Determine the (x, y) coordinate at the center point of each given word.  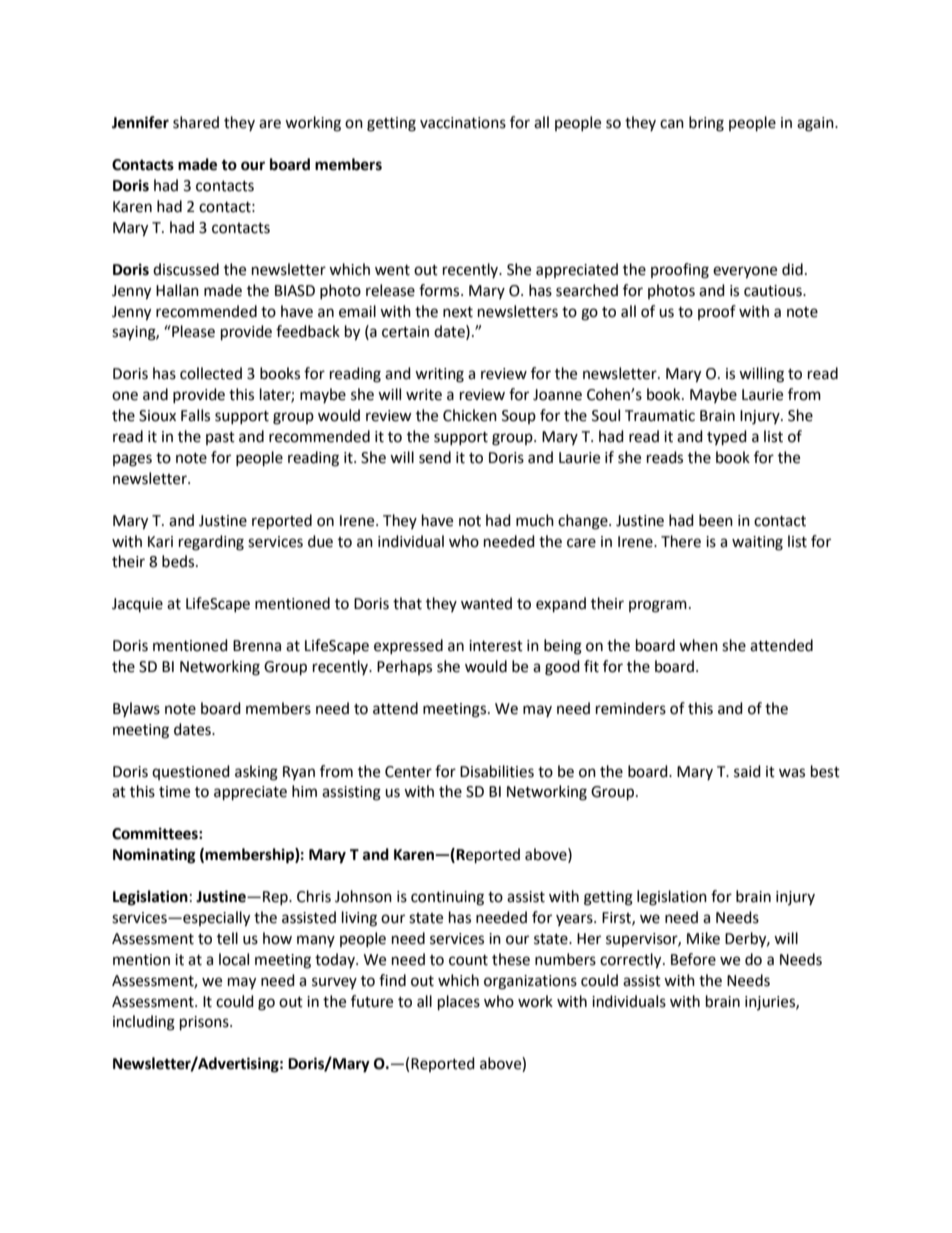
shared (196, 122)
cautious (774, 291)
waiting (757, 543)
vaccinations (463, 123)
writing (439, 375)
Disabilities (497, 771)
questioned (191, 772)
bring (706, 124)
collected (211, 373)
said (747, 771)
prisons (205, 1023)
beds (179, 561)
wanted (486, 603)
